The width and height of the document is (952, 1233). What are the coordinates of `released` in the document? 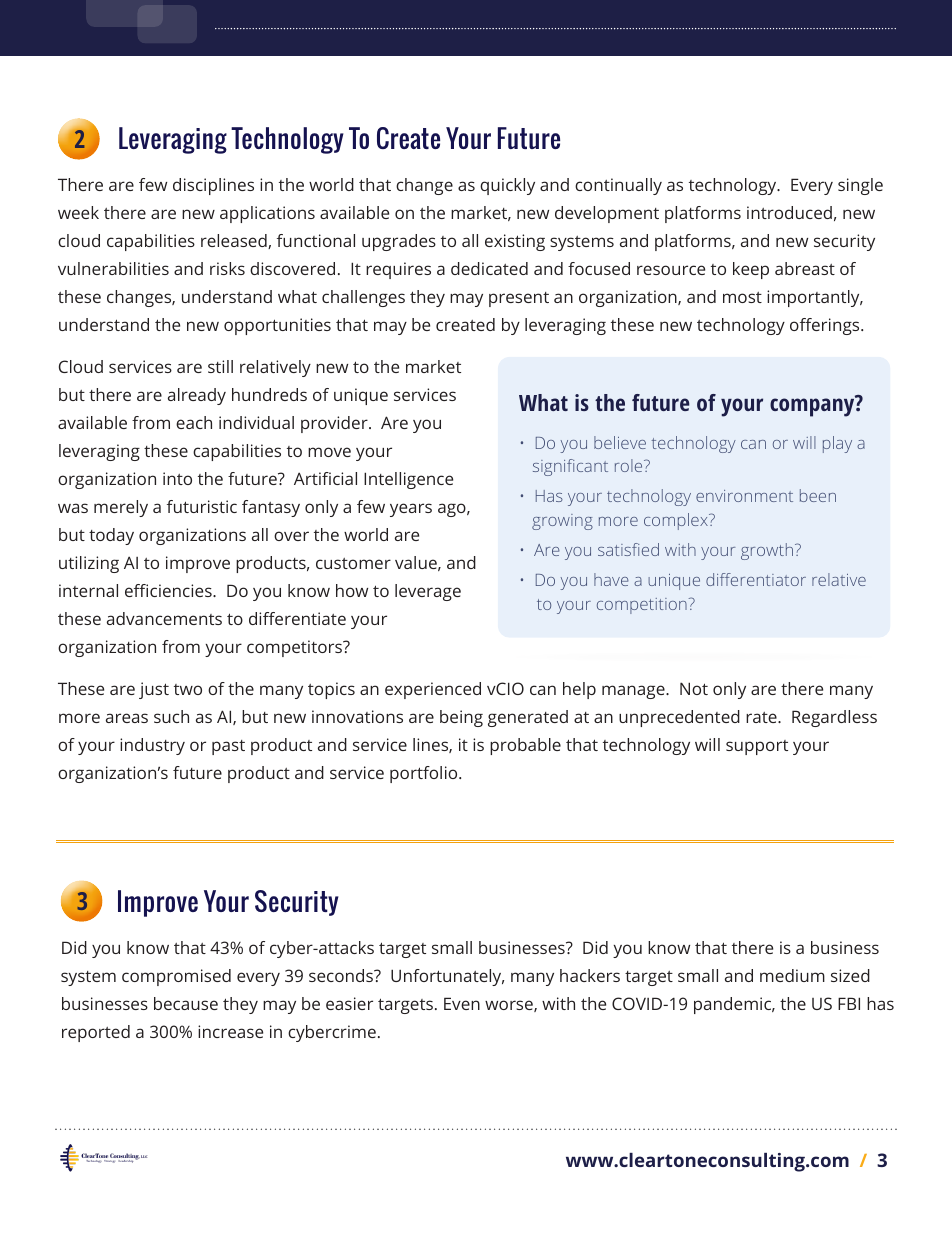 It's located at (235, 241).
